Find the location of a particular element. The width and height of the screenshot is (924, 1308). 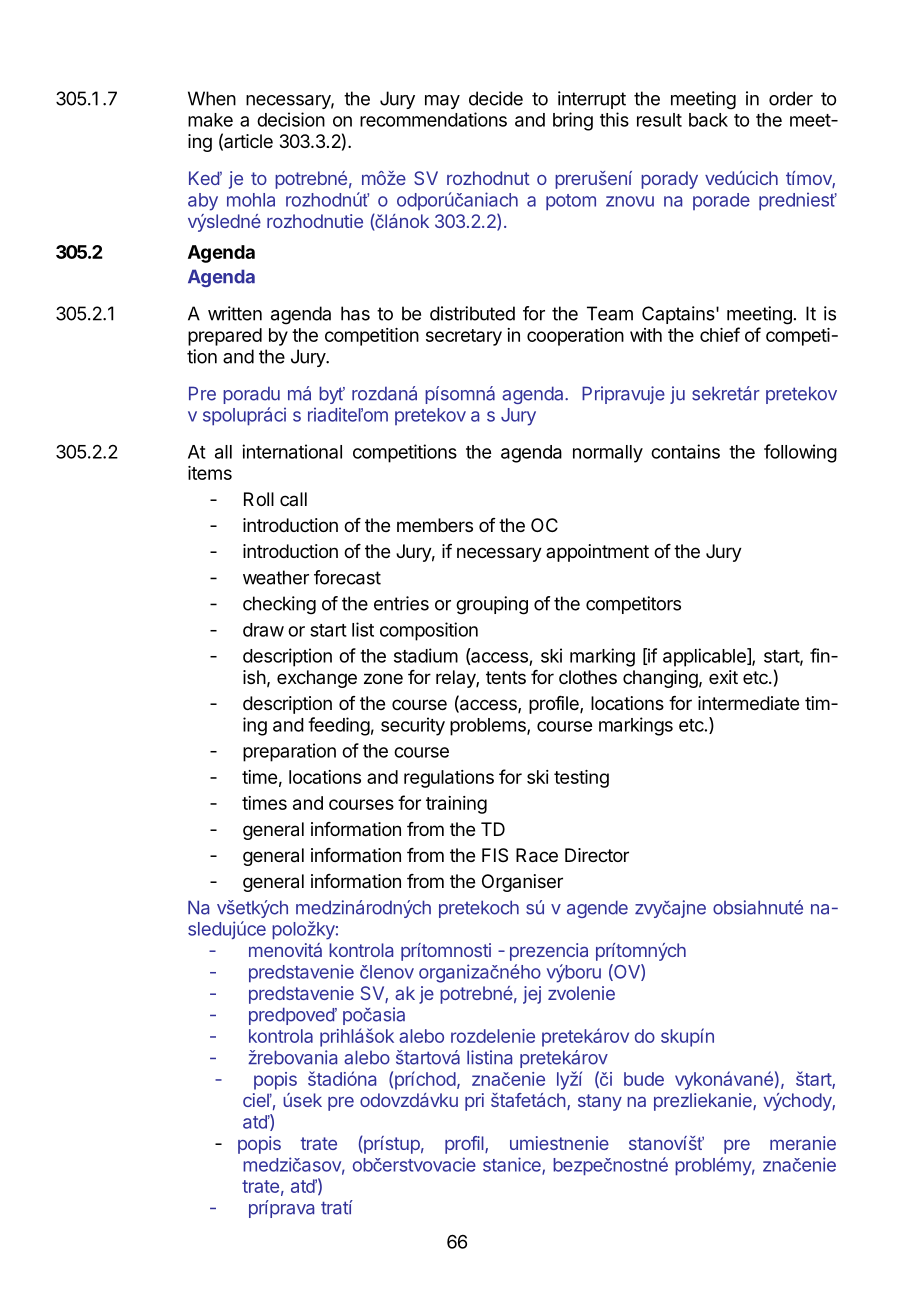

bude is located at coordinates (644, 1079).
